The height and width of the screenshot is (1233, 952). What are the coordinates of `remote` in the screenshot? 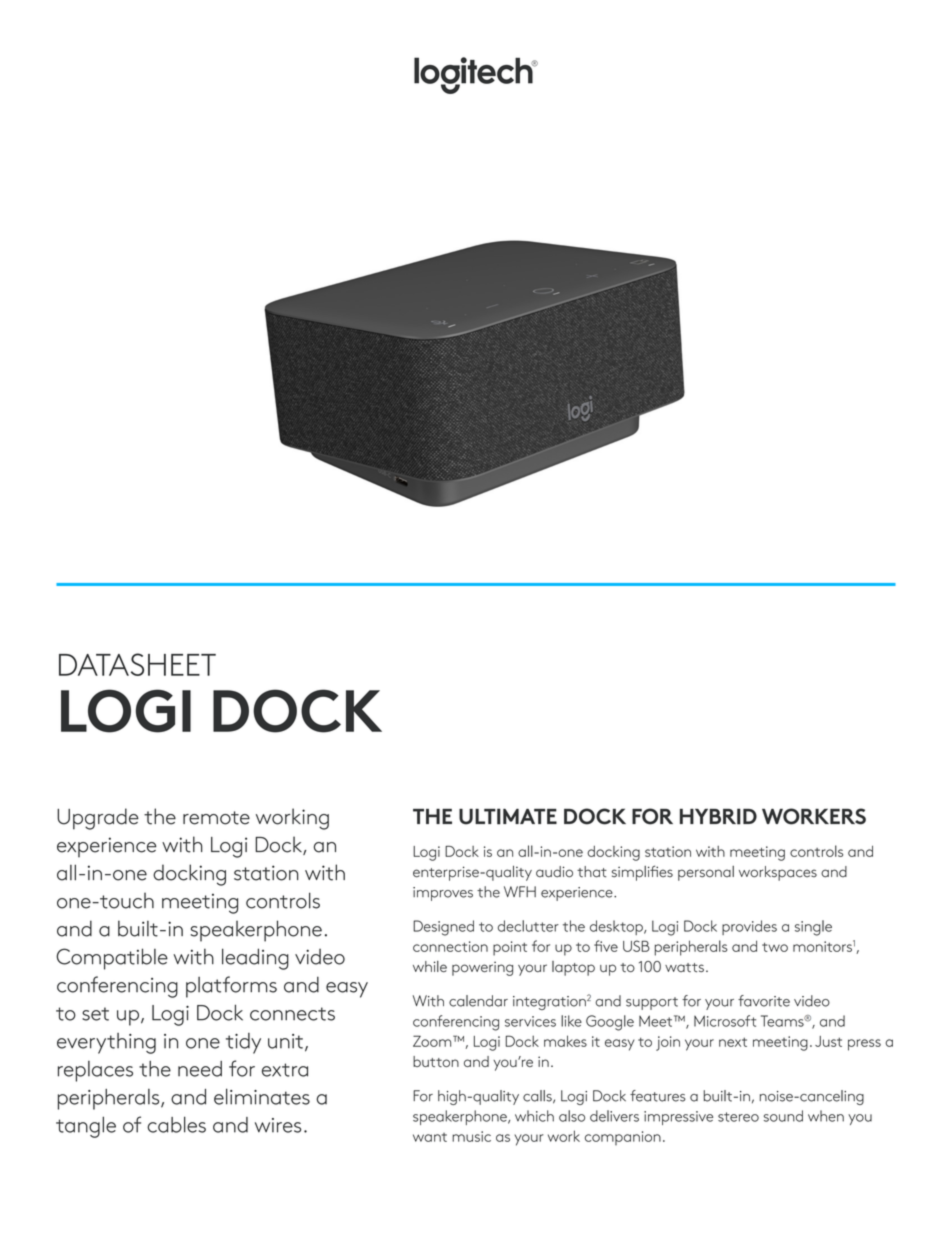 It's located at (216, 818).
